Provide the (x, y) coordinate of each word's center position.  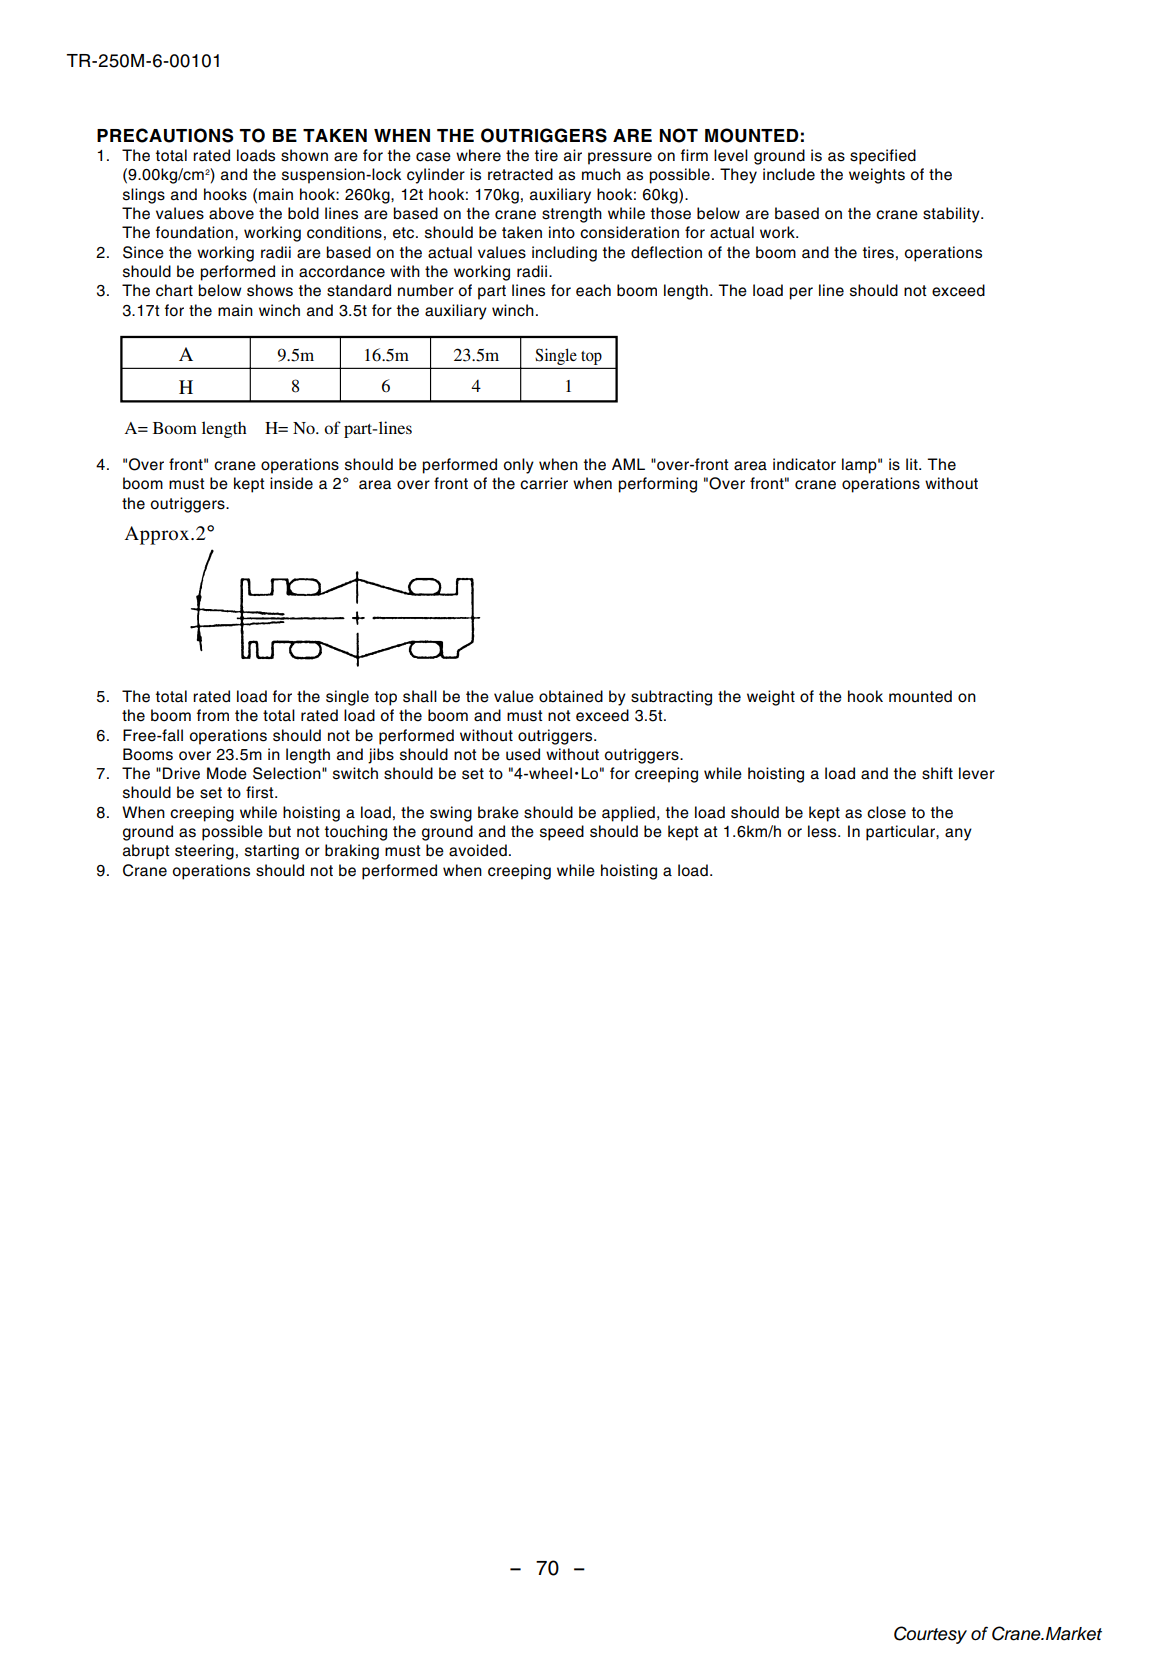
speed (562, 833)
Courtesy (930, 1635)
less (823, 831)
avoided (478, 850)
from (213, 715)
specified (883, 157)
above (231, 213)
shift (937, 773)
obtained (571, 696)
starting (272, 852)
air (573, 155)
